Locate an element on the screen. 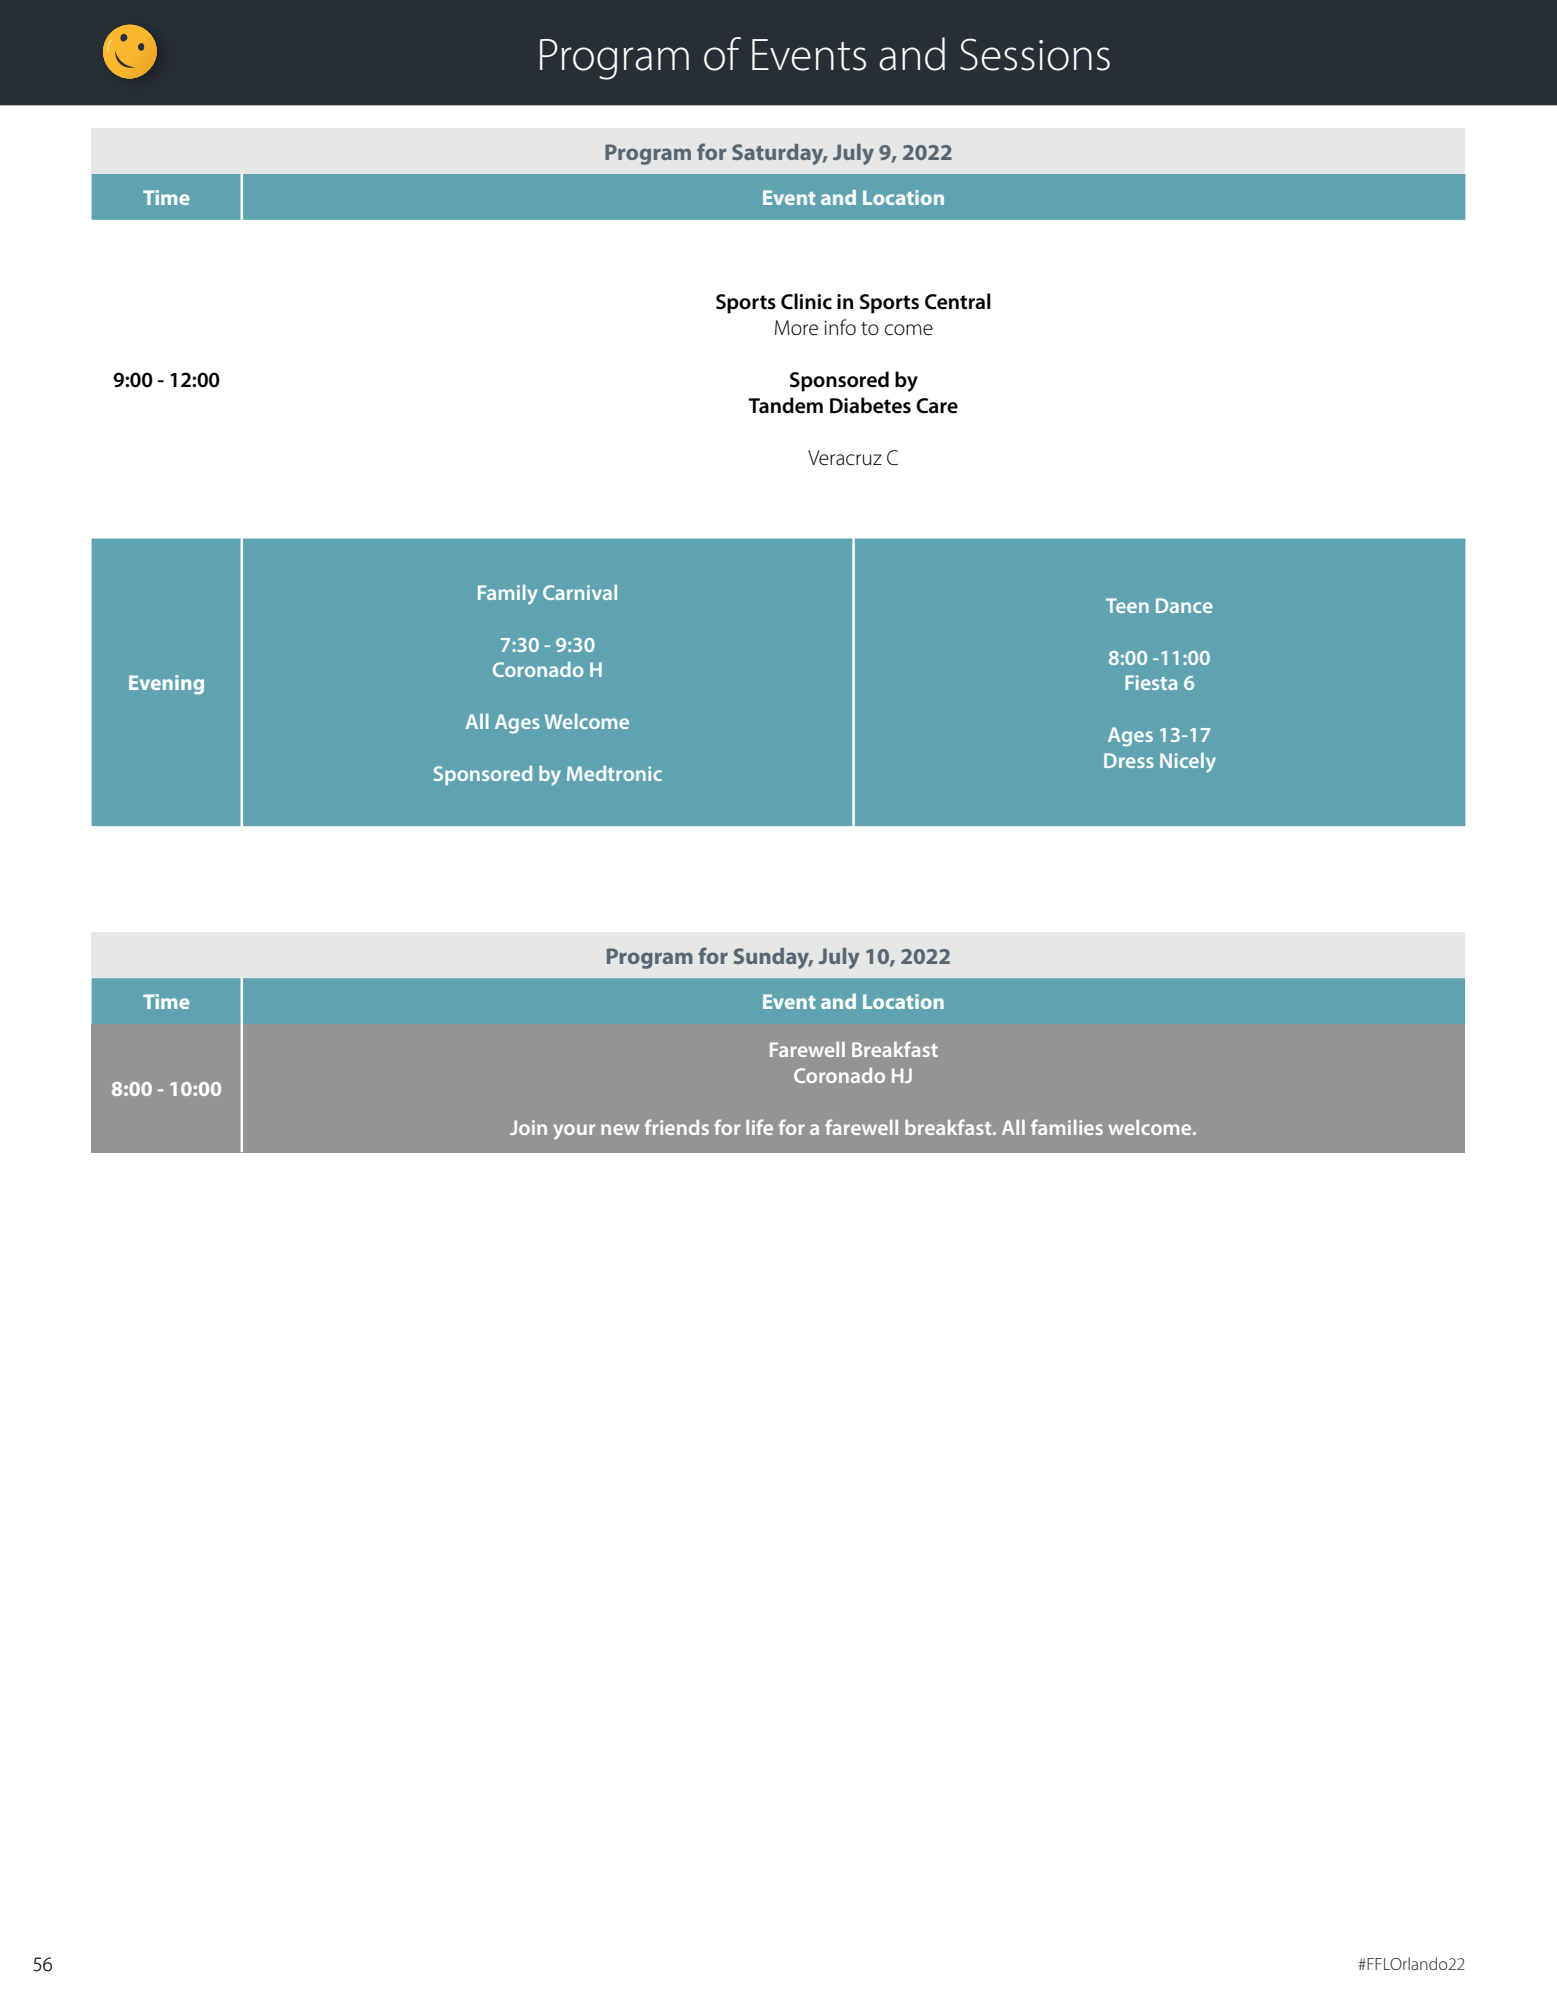  friends is located at coordinates (677, 1127).
